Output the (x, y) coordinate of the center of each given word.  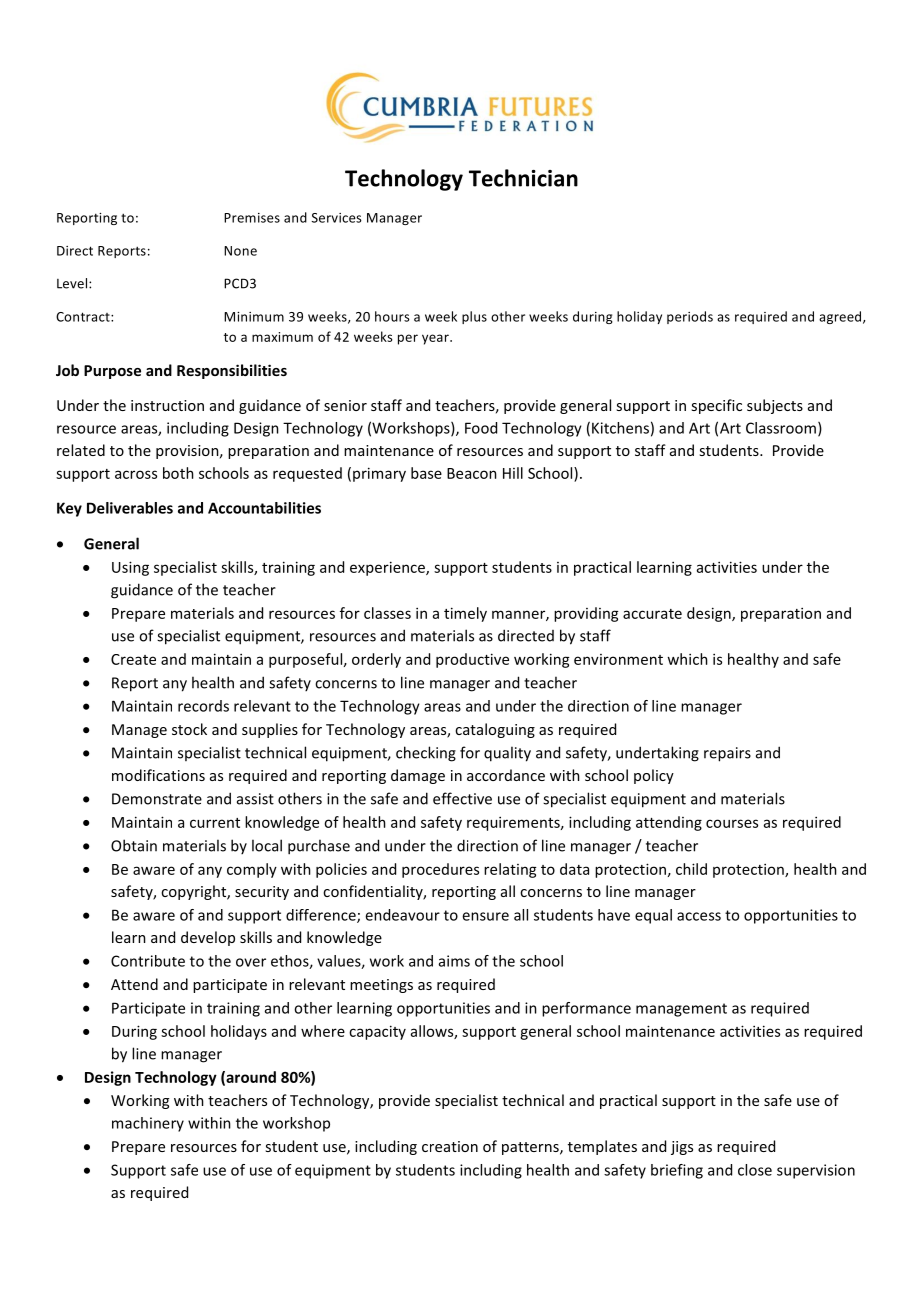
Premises (252, 218)
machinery (148, 1124)
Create (133, 659)
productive (472, 660)
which (687, 659)
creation (450, 1146)
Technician (523, 178)
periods (690, 317)
